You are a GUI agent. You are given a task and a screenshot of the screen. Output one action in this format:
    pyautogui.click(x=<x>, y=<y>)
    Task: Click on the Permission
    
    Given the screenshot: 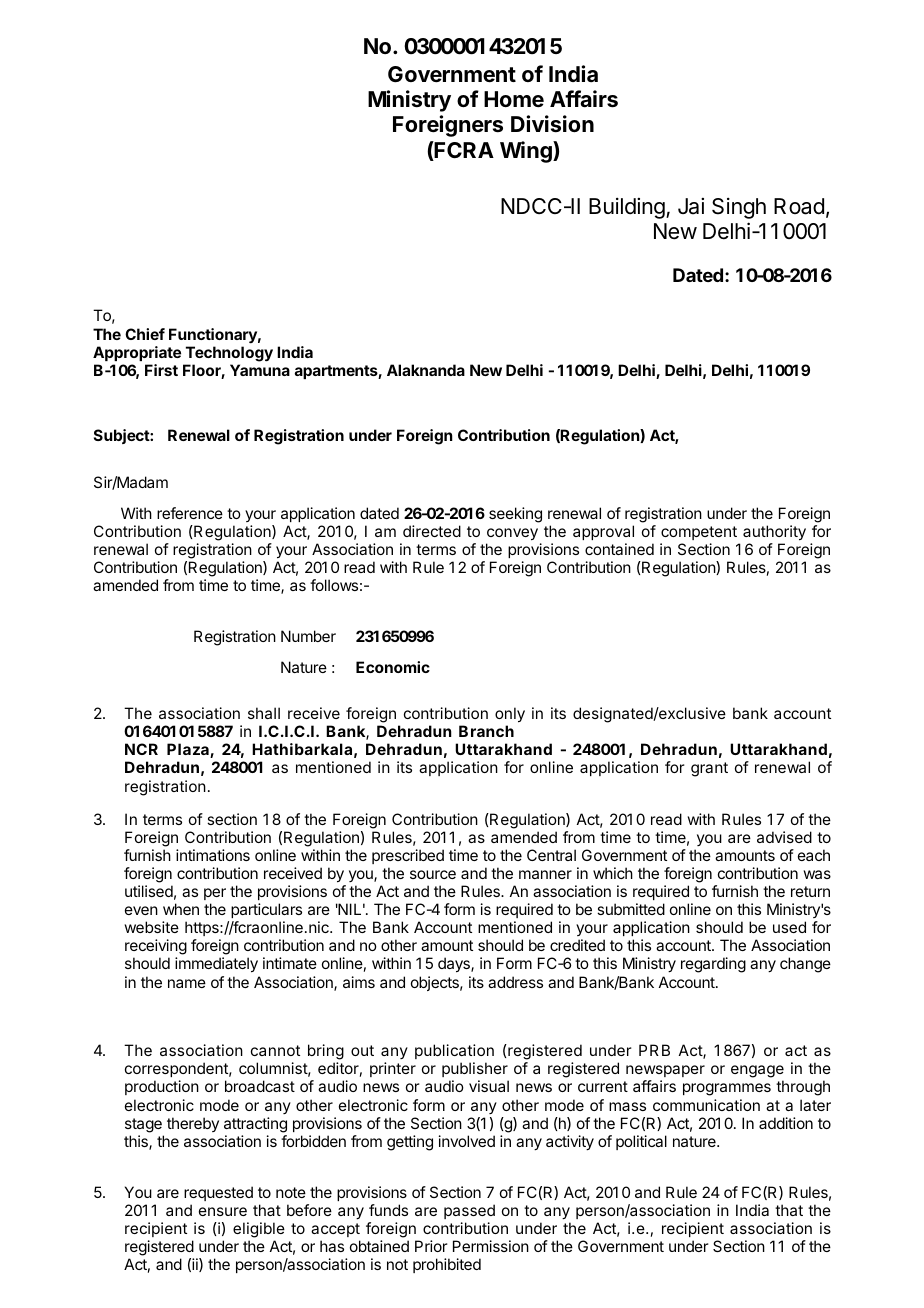 What is the action you would take?
    pyautogui.click(x=491, y=1246)
